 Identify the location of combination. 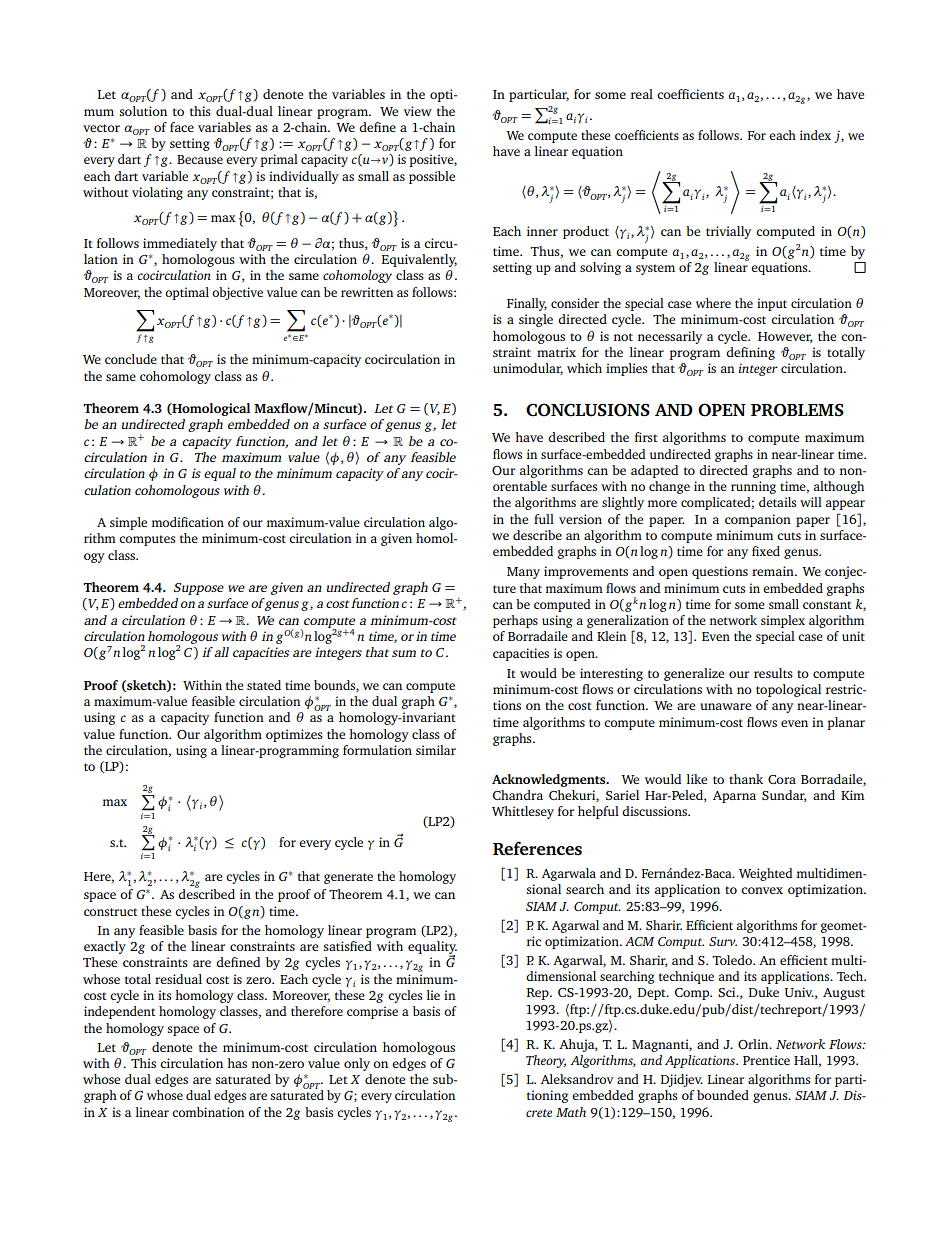
(208, 1112).
